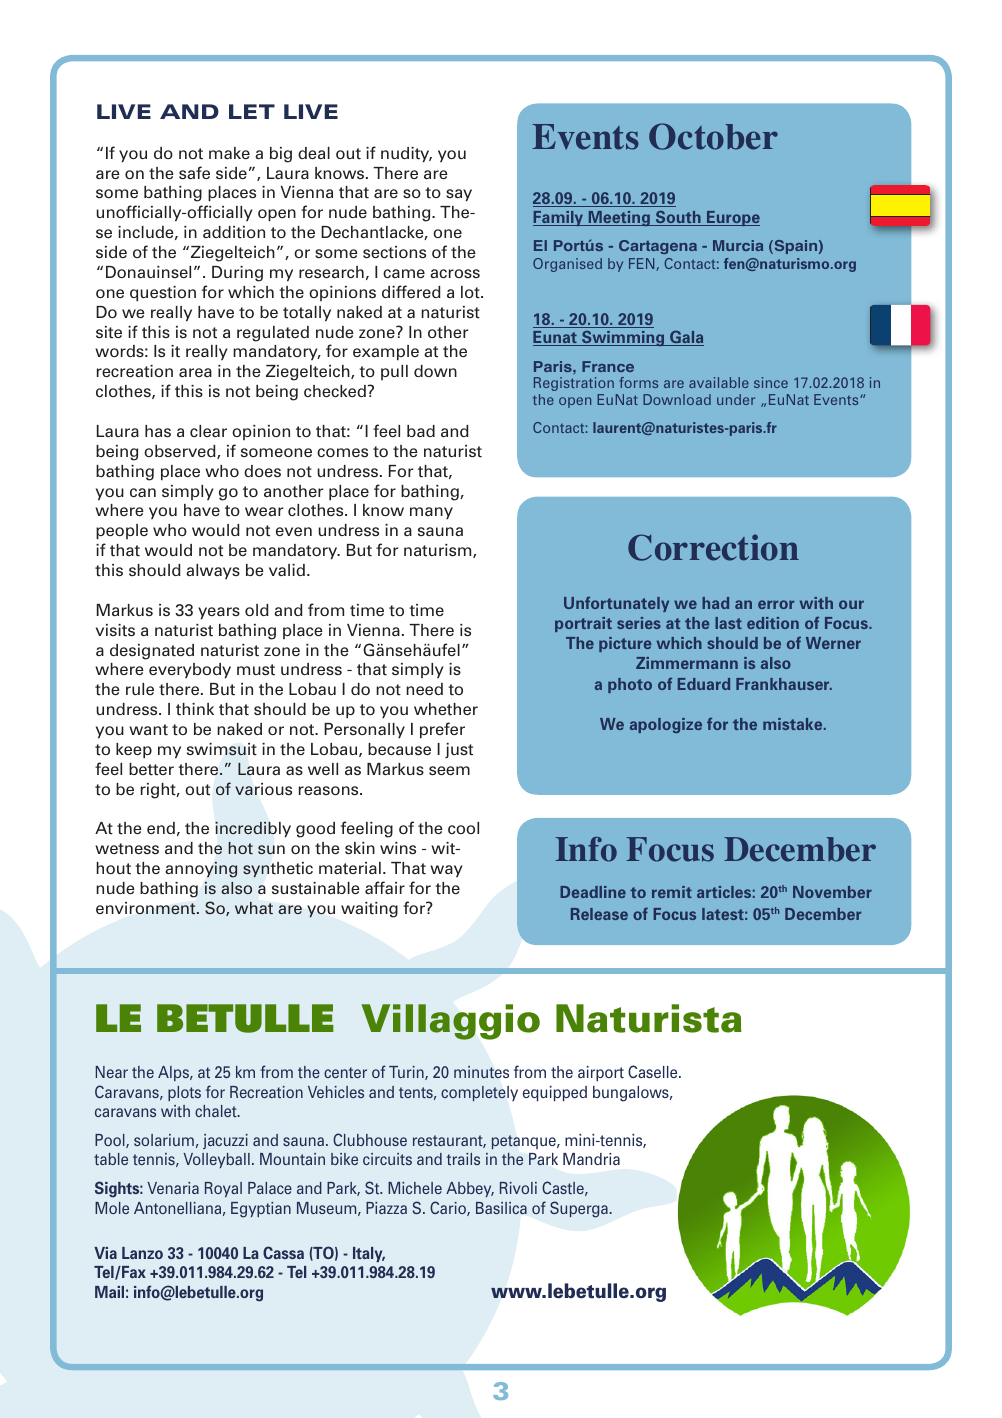 This image has width=1002, height=1418. I want to click on bad, so click(421, 431).
